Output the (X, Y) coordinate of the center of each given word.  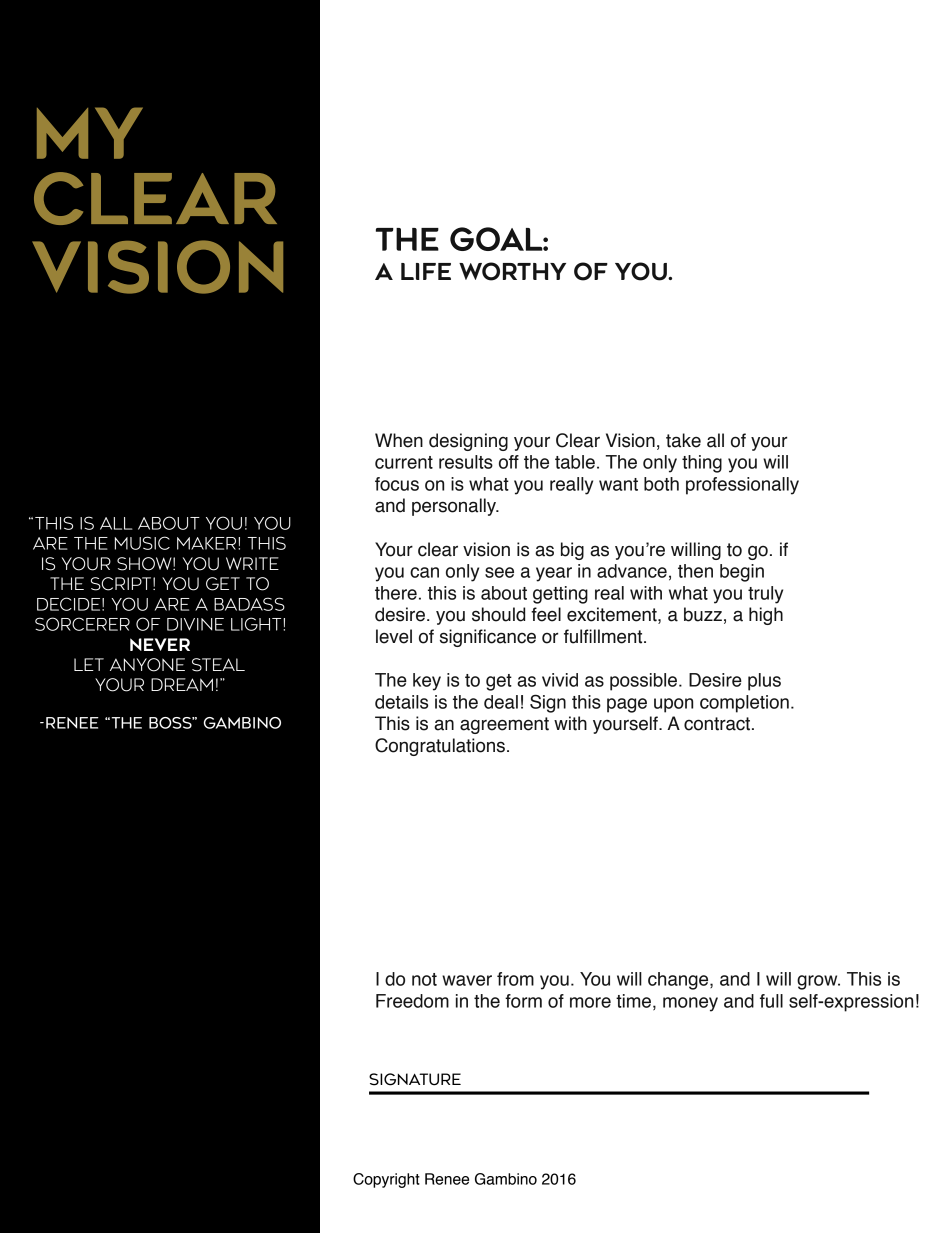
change (679, 981)
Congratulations (440, 747)
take (683, 440)
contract (718, 724)
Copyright (386, 1180)
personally (455, 507)
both (661, 484)
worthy (512, 271)
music (142, 543)
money (690, 1004)
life (426, 271)
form (523, 1001)
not (424, 979)
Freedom (412, 1001)
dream (182, 684)
